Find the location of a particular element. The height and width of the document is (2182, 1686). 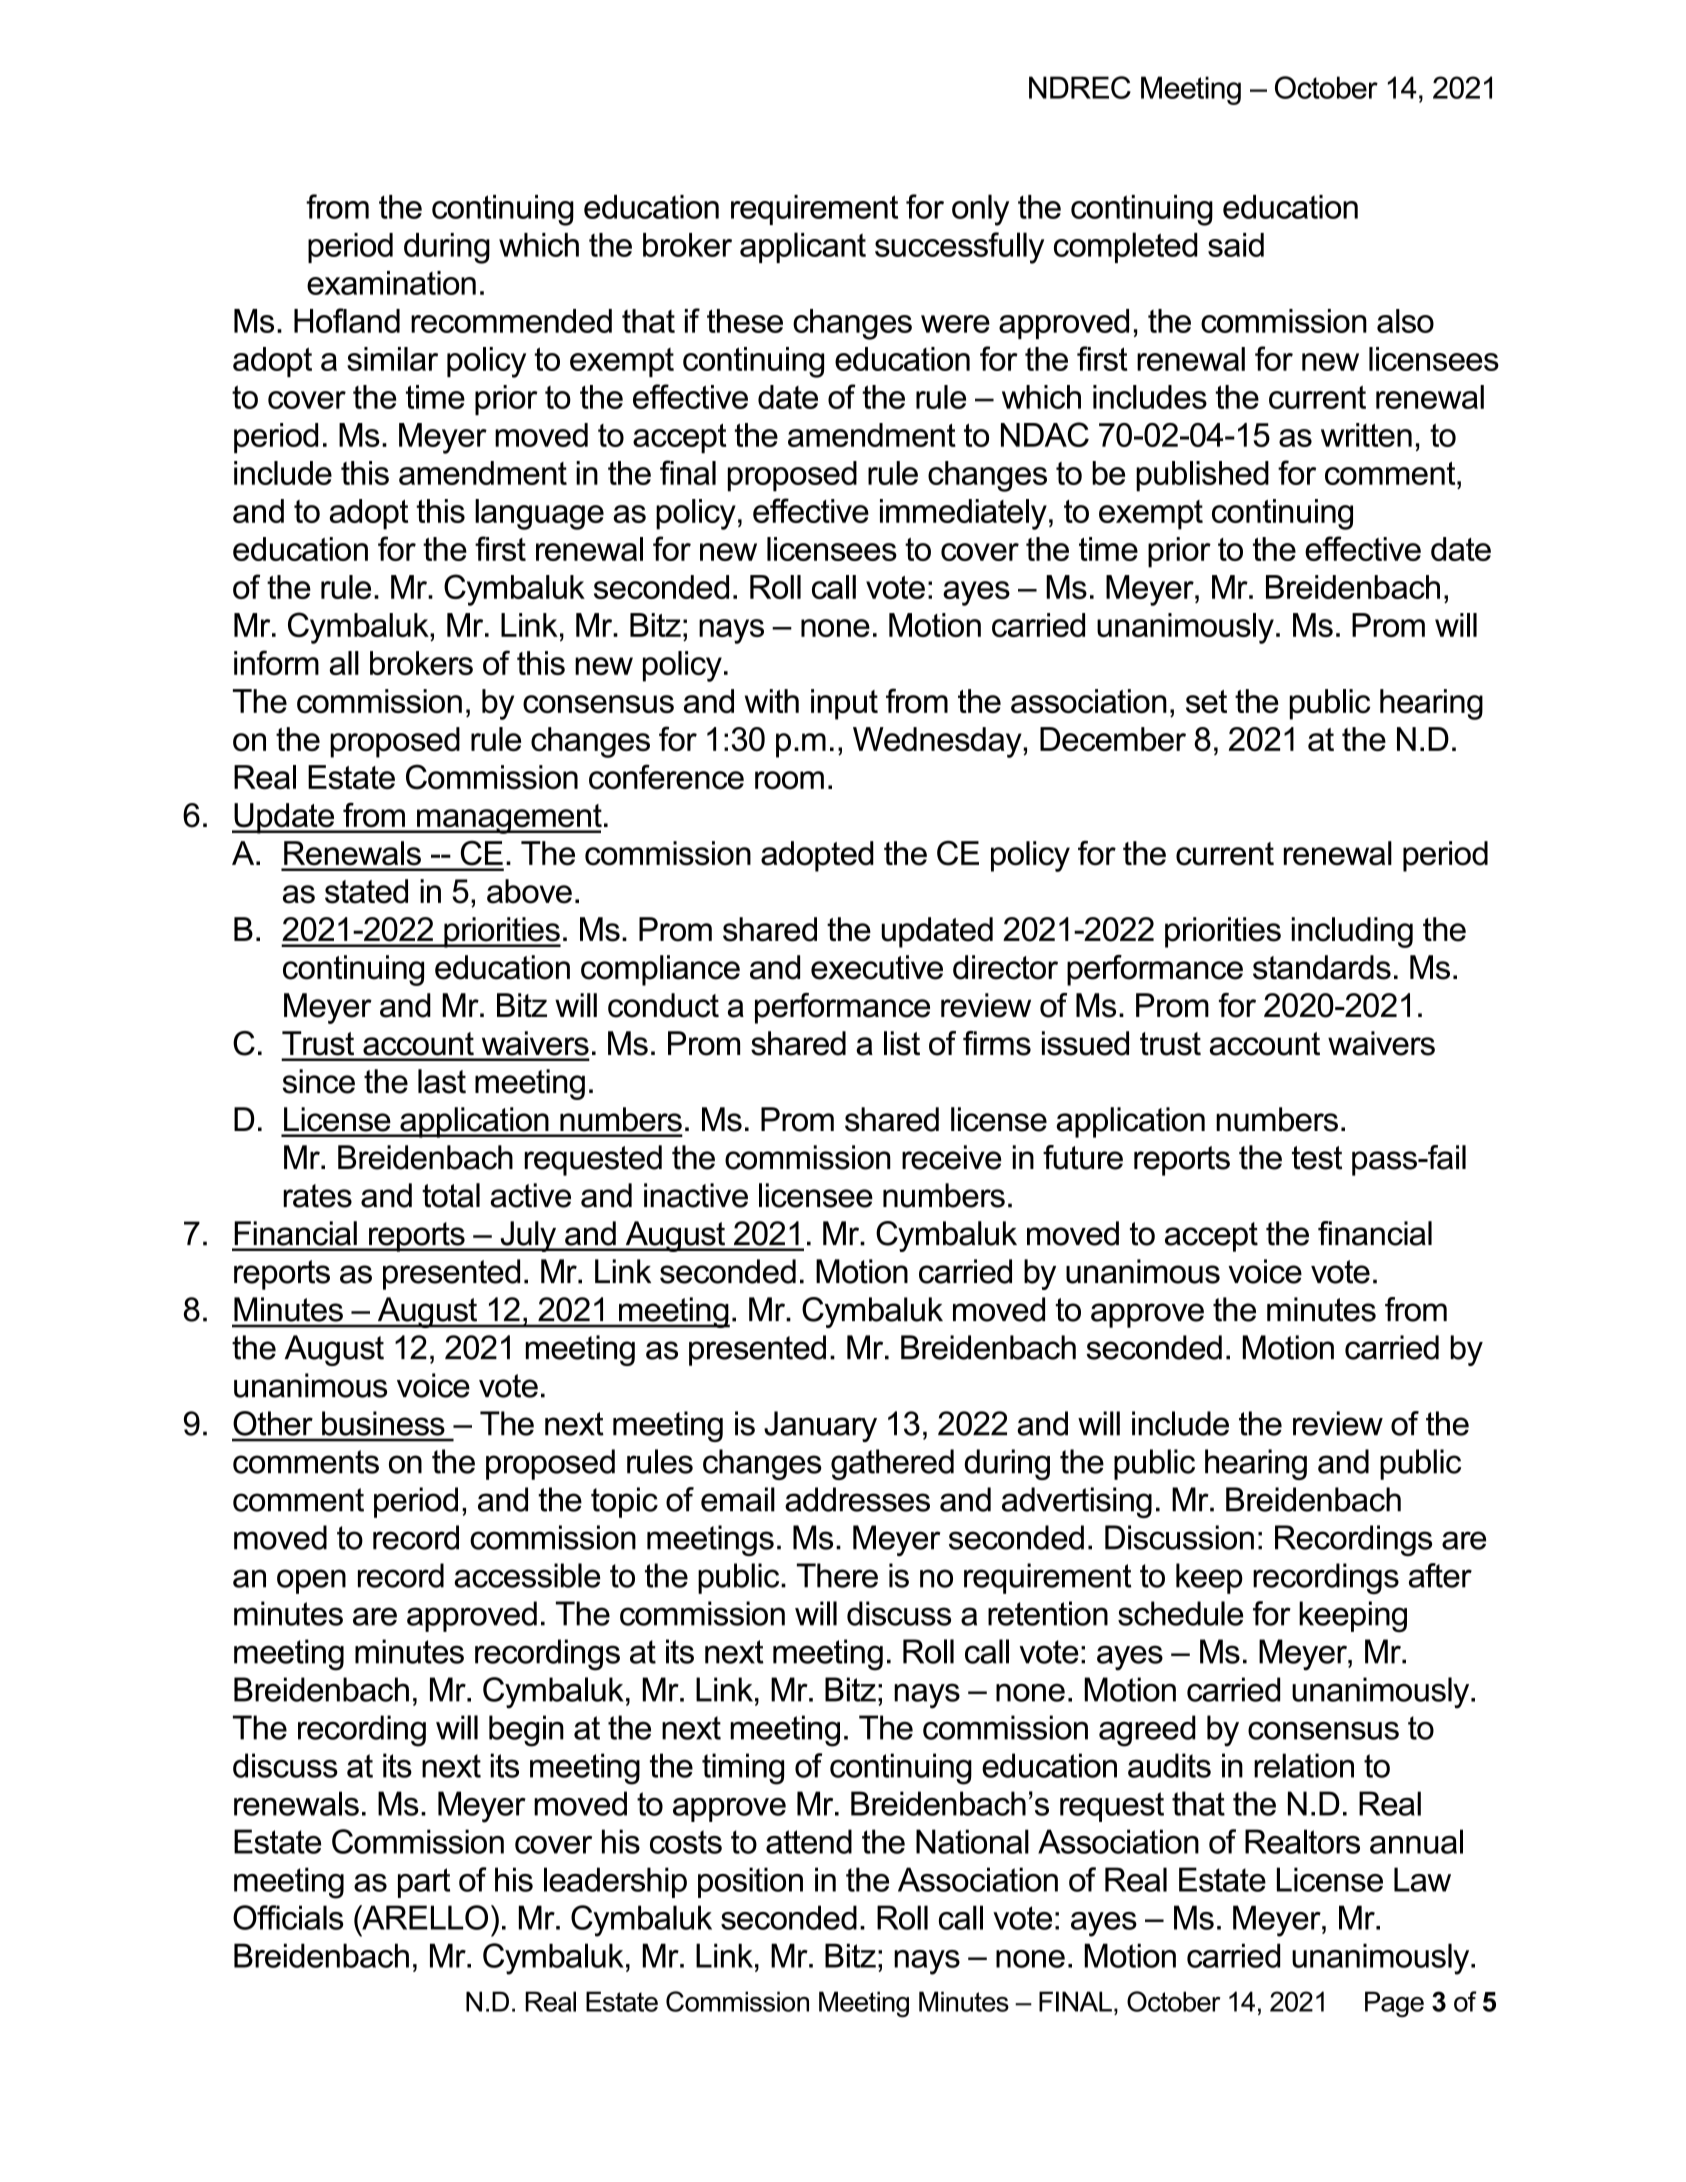

position is located at coordinates (750, 1882).
